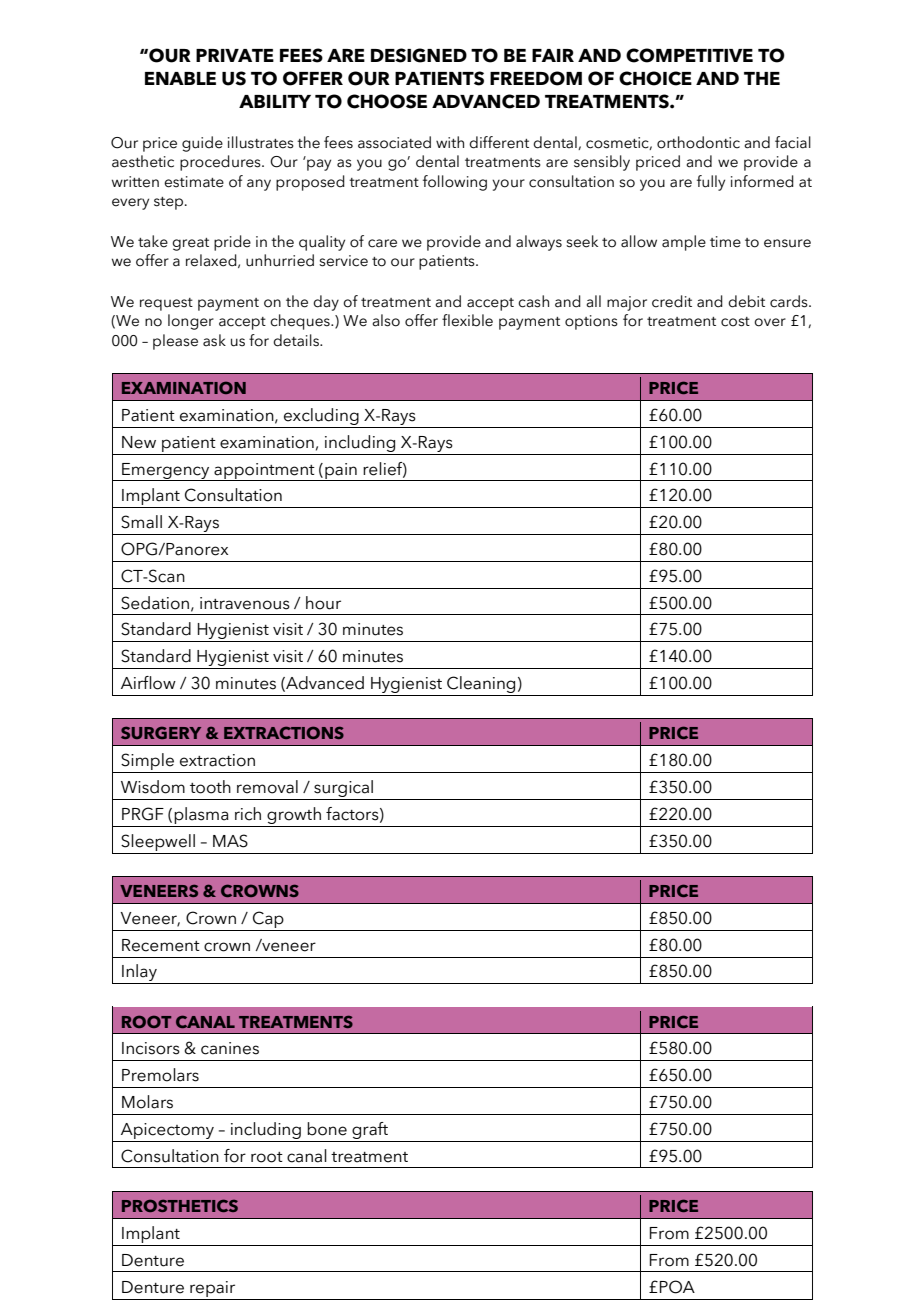 Image resolution: width=924 pixels, height=1308 pixels. I want to click on pain, so click(341, 472).
